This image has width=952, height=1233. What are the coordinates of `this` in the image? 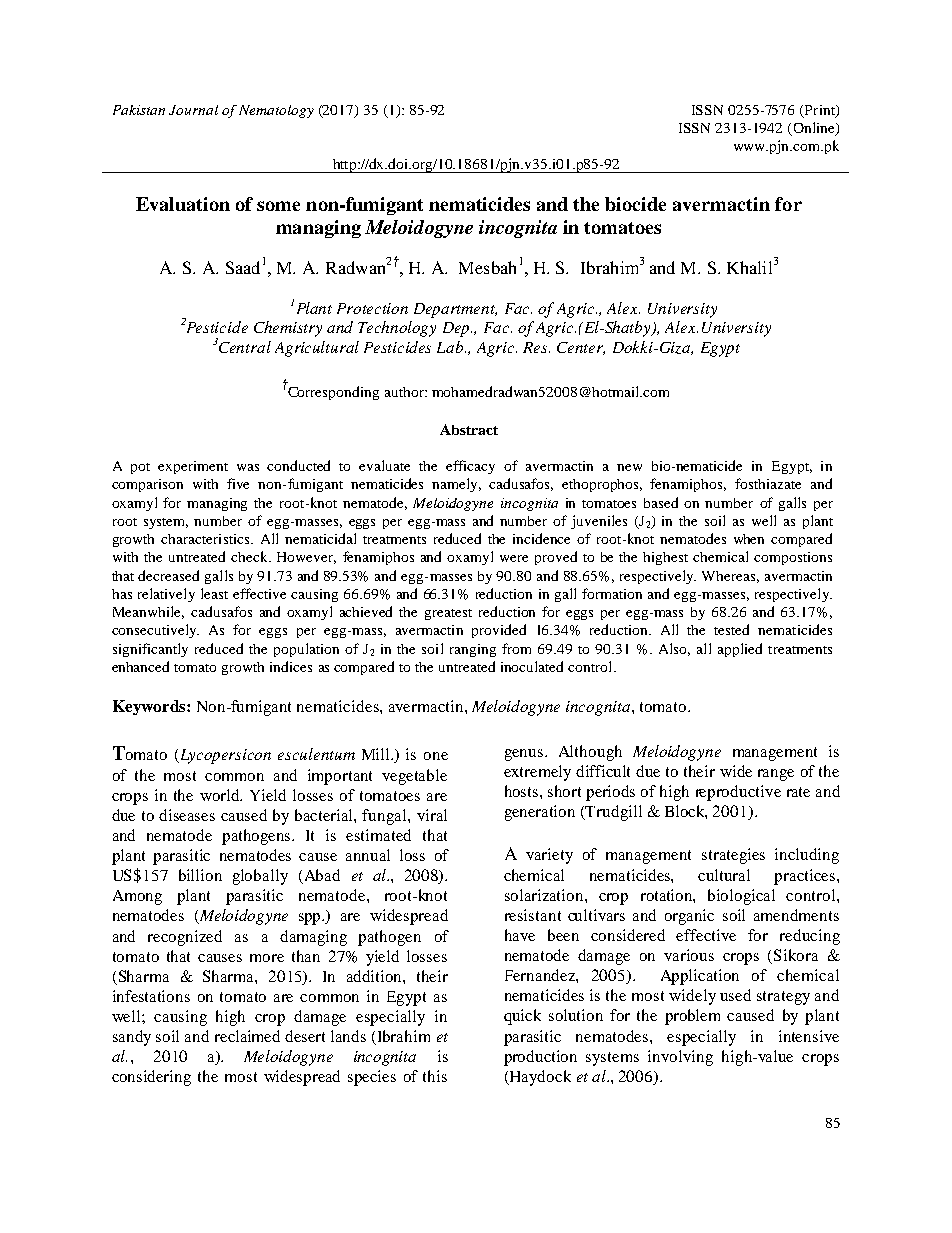 It's located at (435, 1076).
